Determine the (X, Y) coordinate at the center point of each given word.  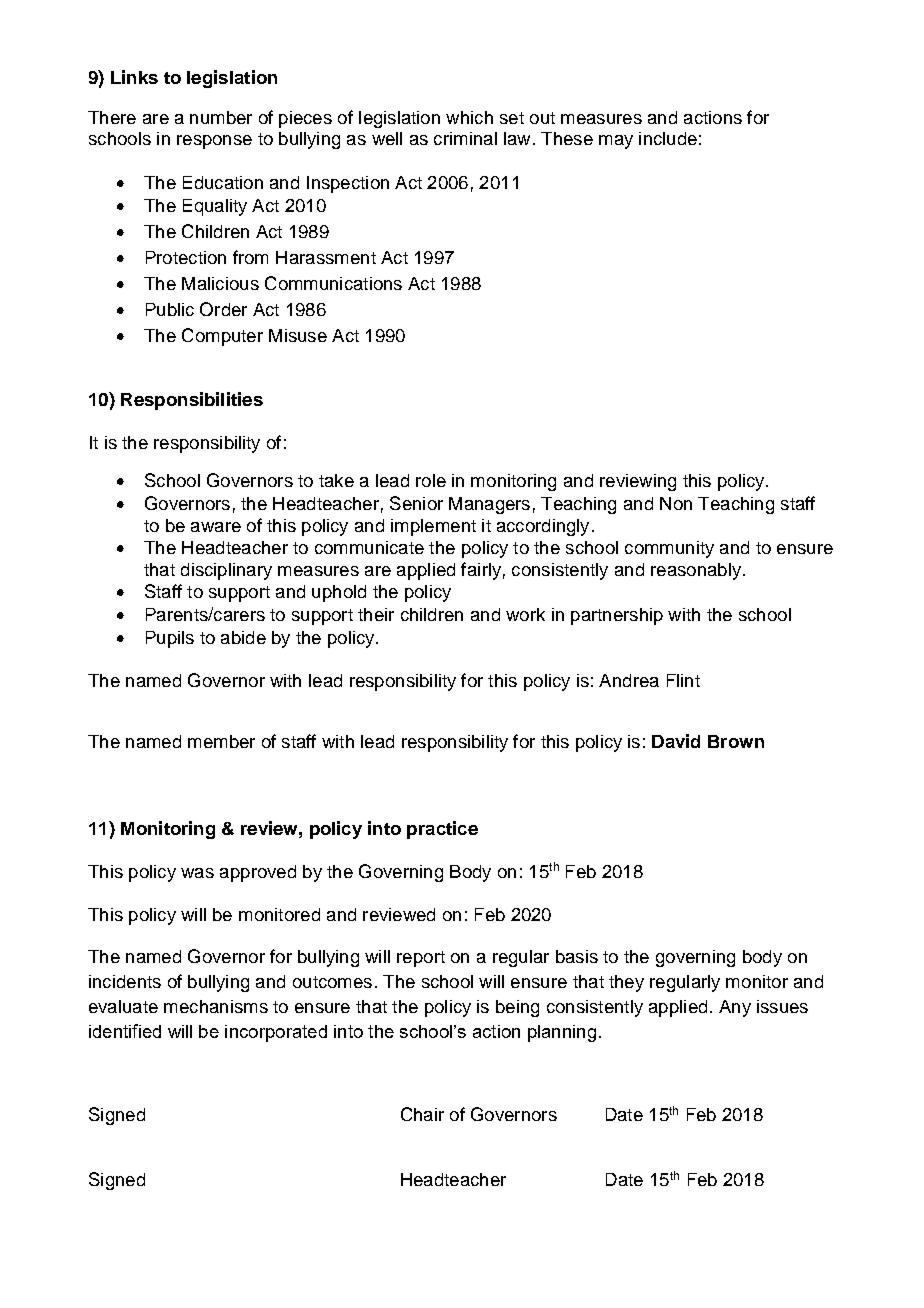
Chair (422, 1114)
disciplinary (226, 571)
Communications (333, 283)
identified (125, 1031)
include (668, 138)
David (676, 741)
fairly (481, 571)
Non (676, 503)
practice (442, 830)
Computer (222, 337)
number (221, 117)
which (469, 117)
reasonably (696, 571)
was (197, 873)
